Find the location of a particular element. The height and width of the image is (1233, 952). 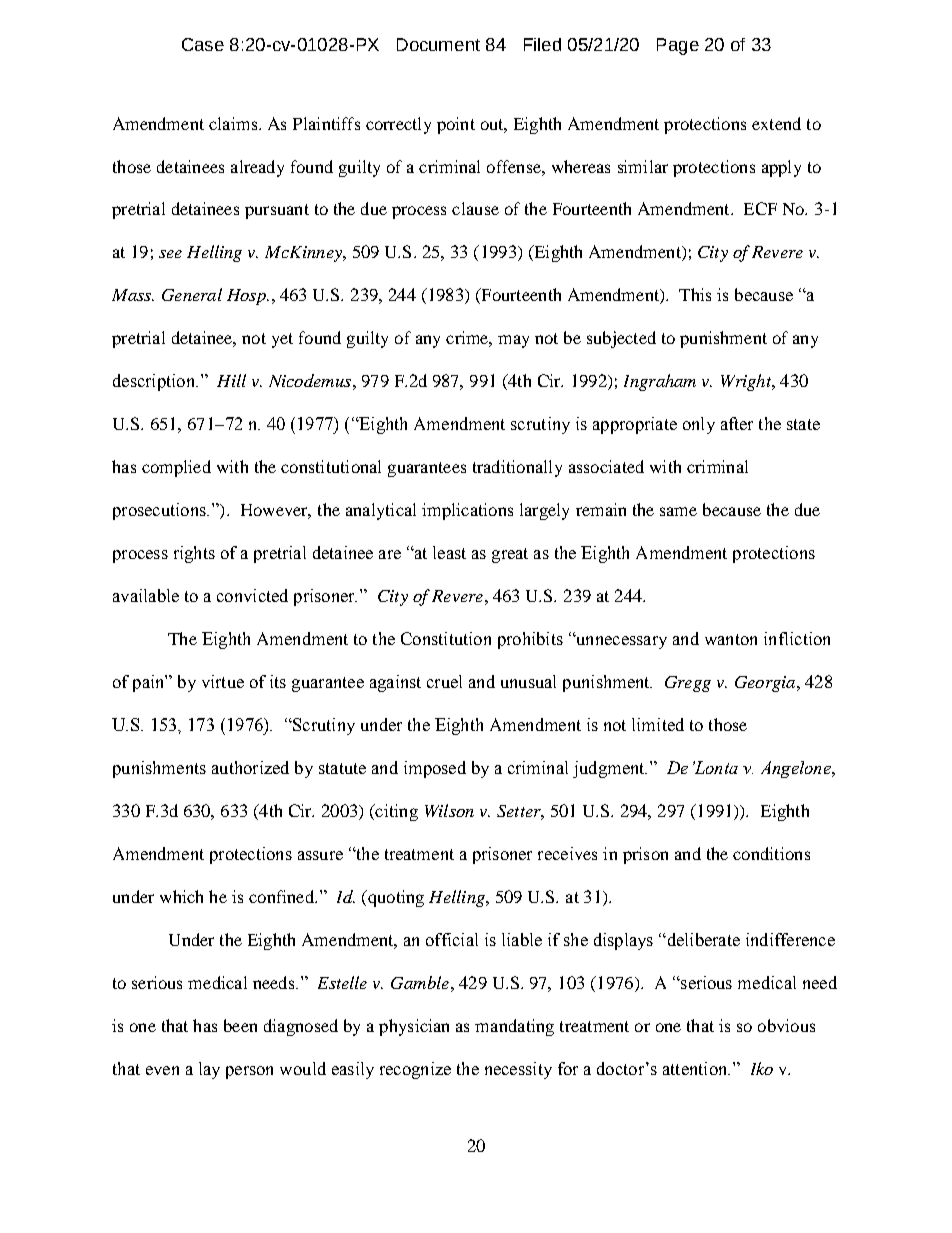

been is located at coordinates (240, 1025).
